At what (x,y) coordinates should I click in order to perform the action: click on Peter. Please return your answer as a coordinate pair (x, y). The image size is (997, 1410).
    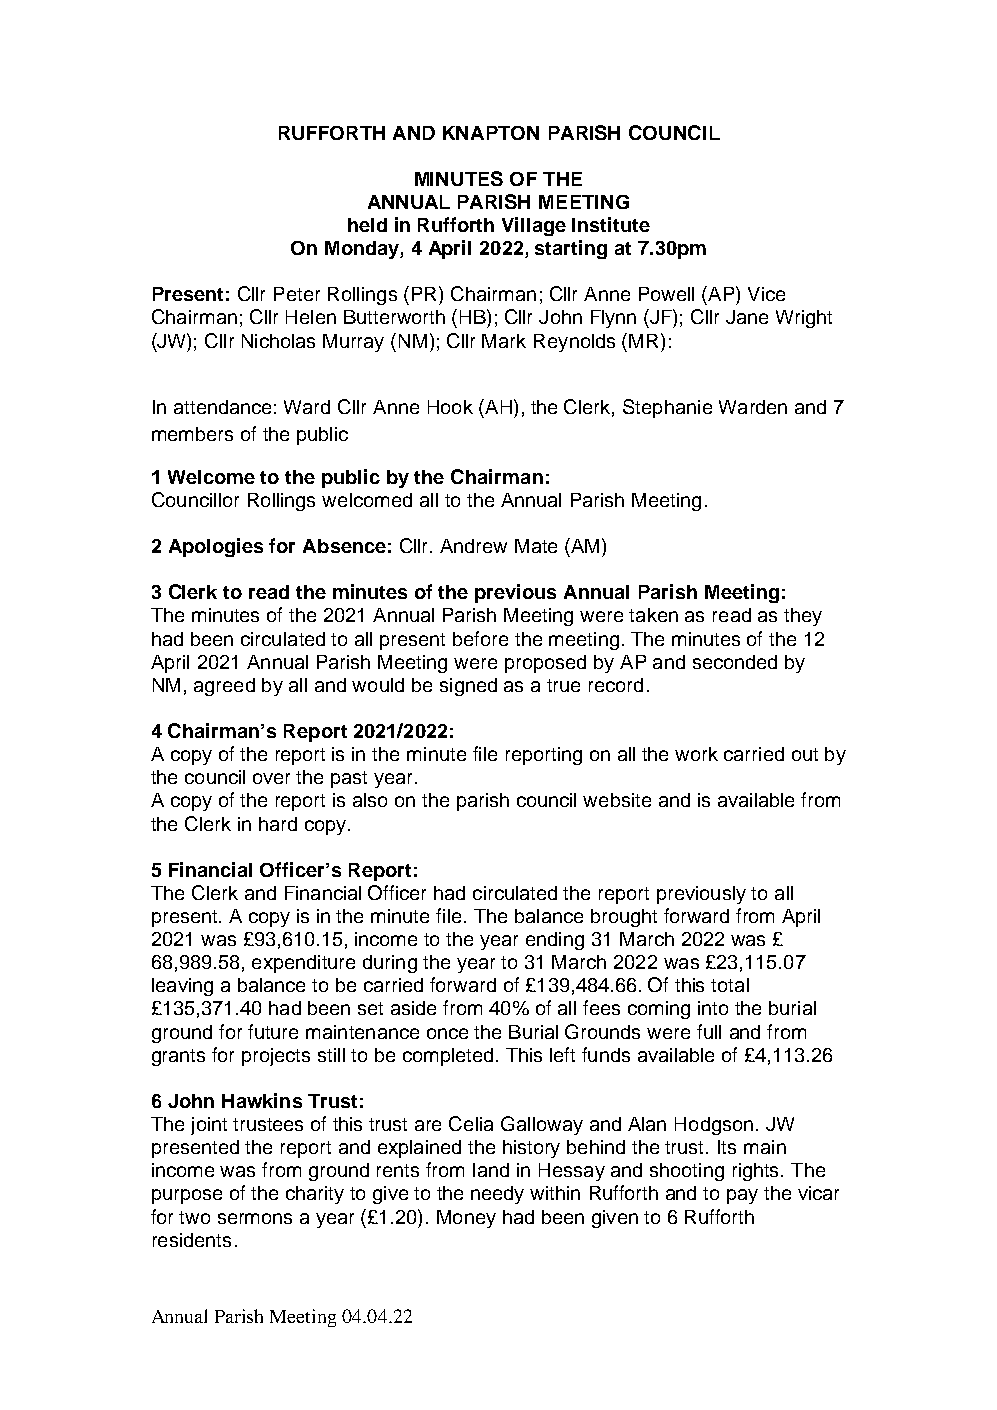
    Looking at the image, I should click on (297, 294).
